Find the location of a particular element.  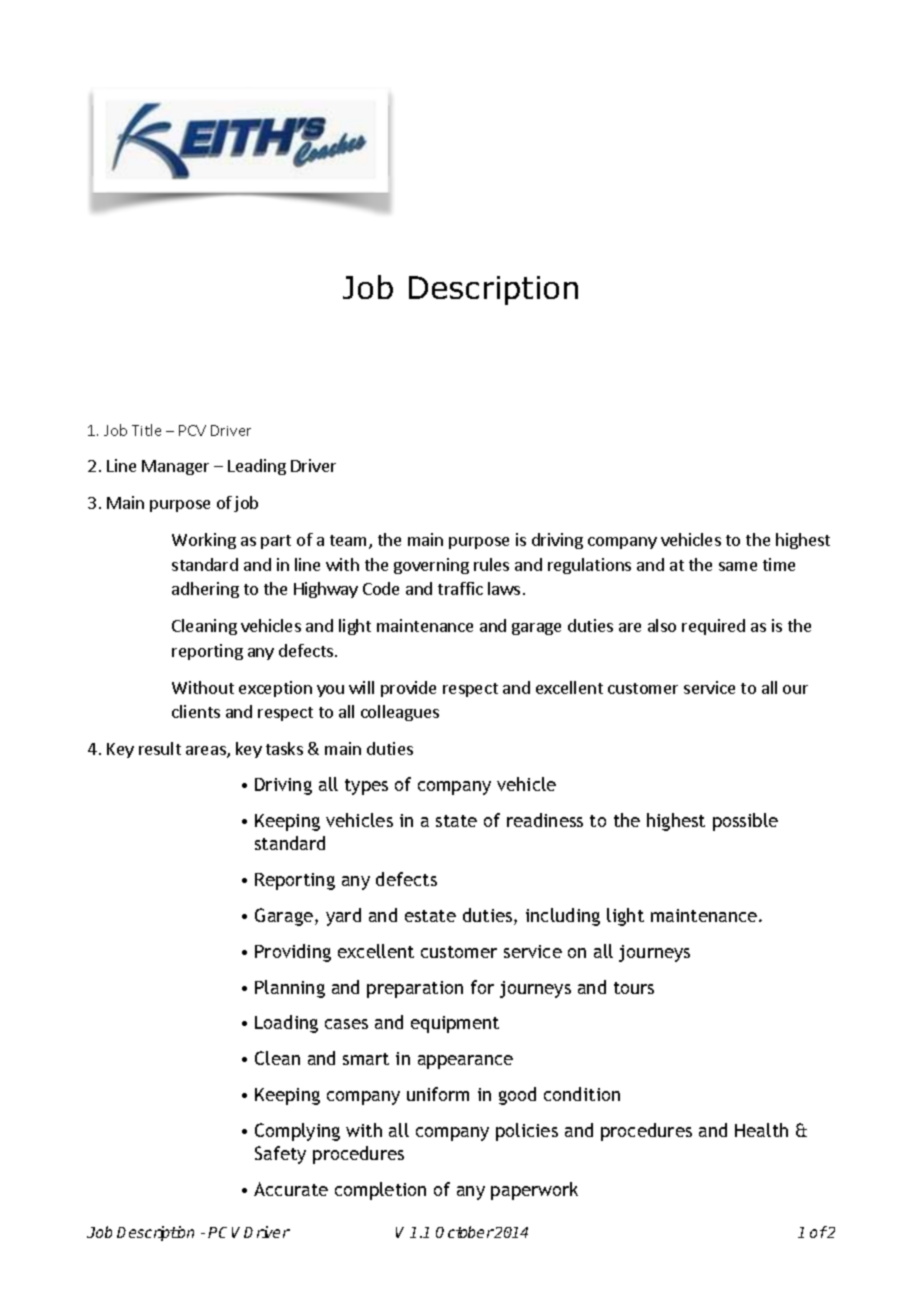

Leading is located at coordinates (257, 467).
